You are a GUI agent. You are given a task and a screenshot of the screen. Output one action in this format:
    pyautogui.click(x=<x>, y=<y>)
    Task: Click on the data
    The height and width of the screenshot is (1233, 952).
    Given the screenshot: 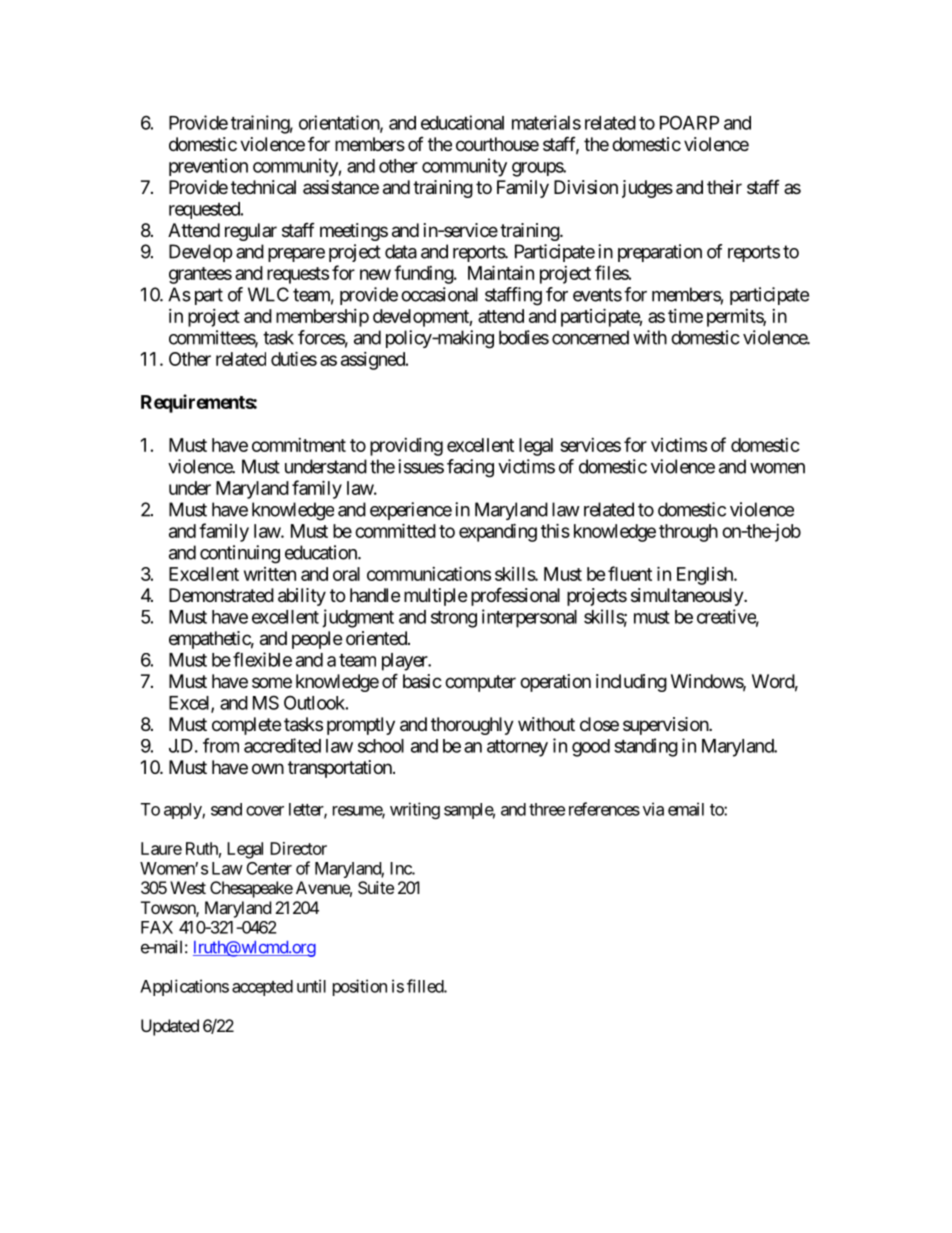 What is the action you would take?
    pyautogui.click(x=401, y=251)
